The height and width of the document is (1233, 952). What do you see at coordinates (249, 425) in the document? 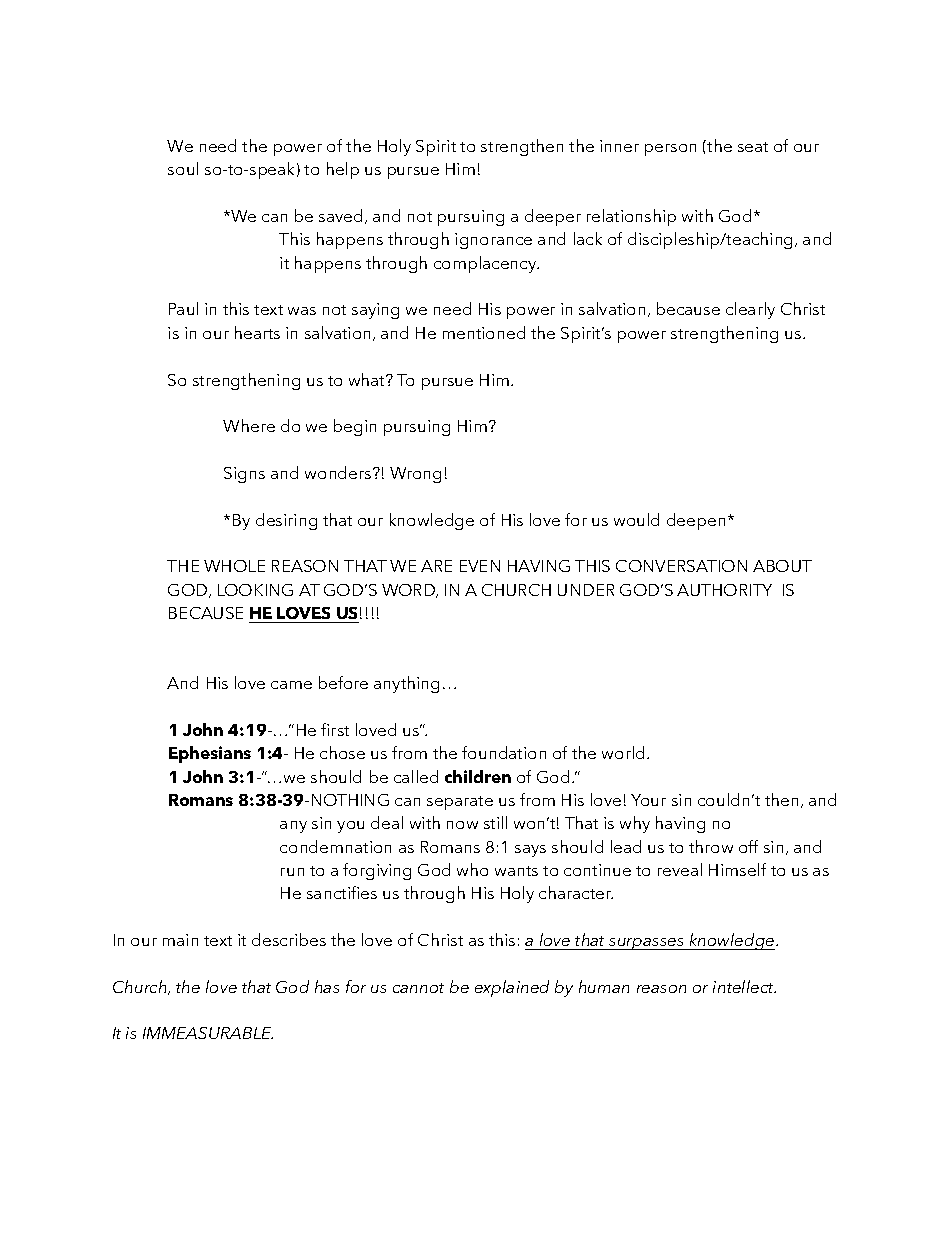
I see `Where` at bounding box center [249, 425].
